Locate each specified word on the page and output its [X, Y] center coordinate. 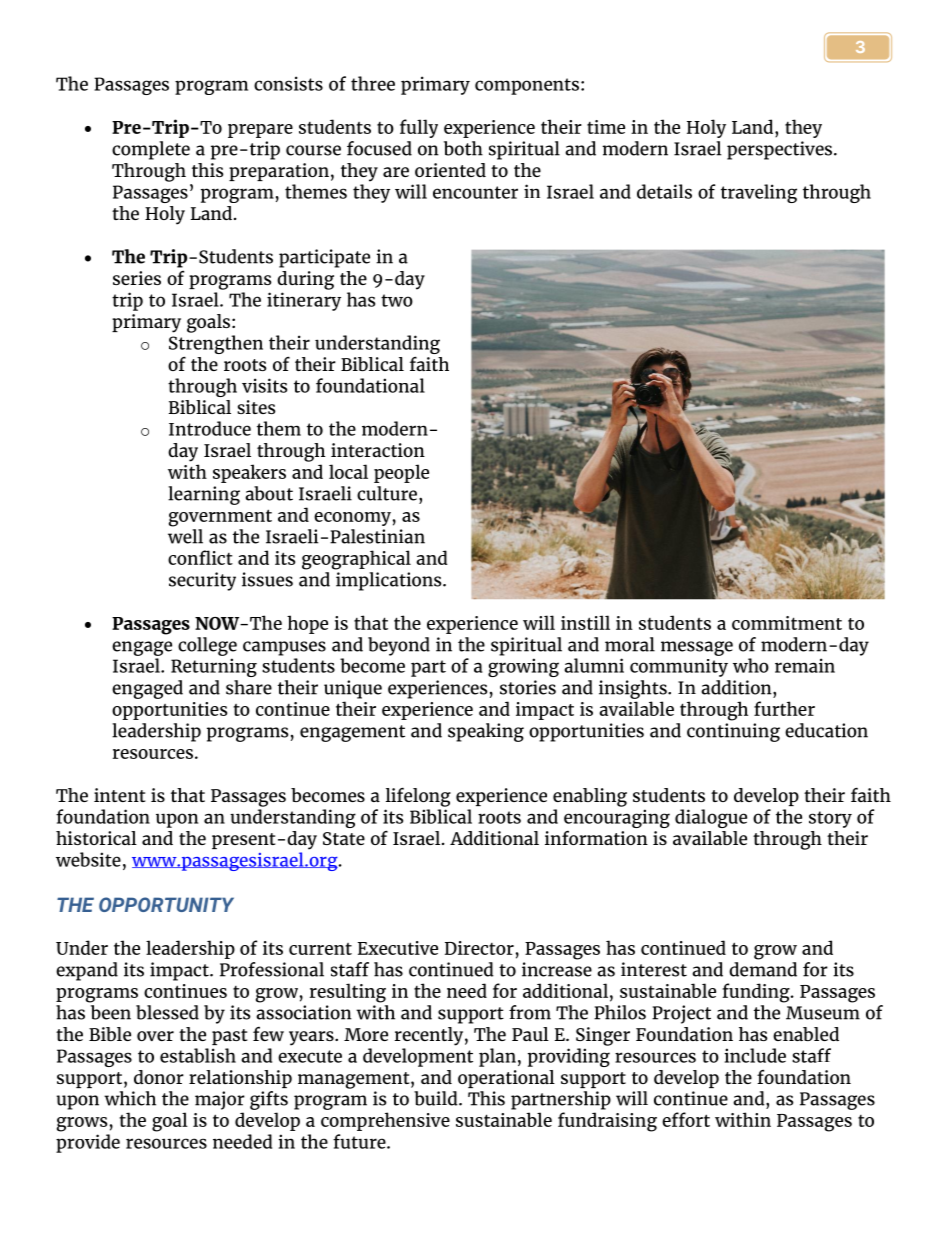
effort [686, 1119]
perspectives [781, 150]
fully [419, 128]
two [397, 300]
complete [151, 150]
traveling [759, 193]
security [202, 581]
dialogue [711, 818]
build [437, 1098]
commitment [787, 623]
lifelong [418, 797]
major [220, 1100]
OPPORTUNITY [166, 904]
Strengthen [216, 344]
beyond [399, 646]
